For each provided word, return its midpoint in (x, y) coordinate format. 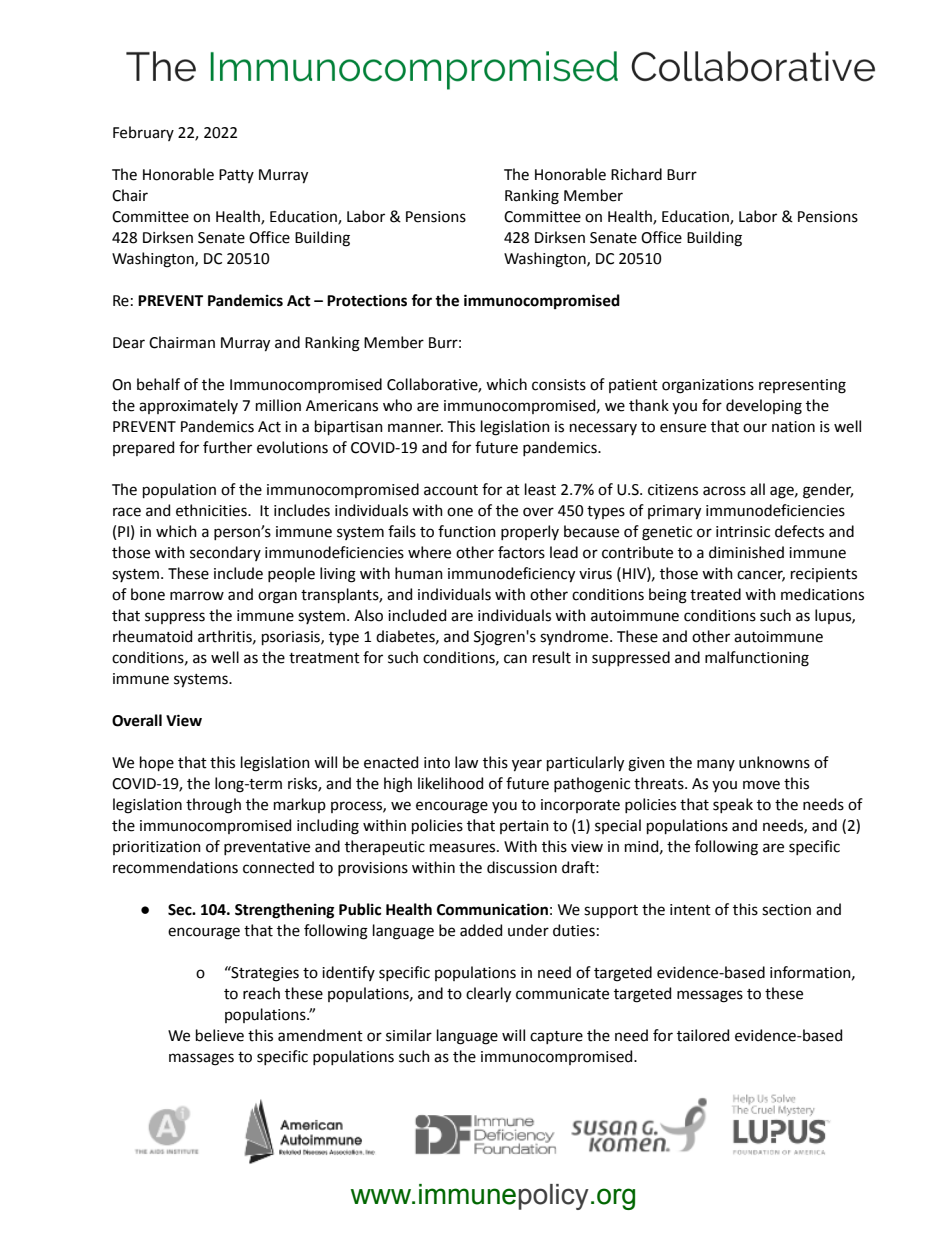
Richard (636, 174)
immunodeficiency (511, 575)
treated (715, 594)
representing (802, 386)
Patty (236, 176)
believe (220, 1035)
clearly (488, 995)
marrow (197, 596)
